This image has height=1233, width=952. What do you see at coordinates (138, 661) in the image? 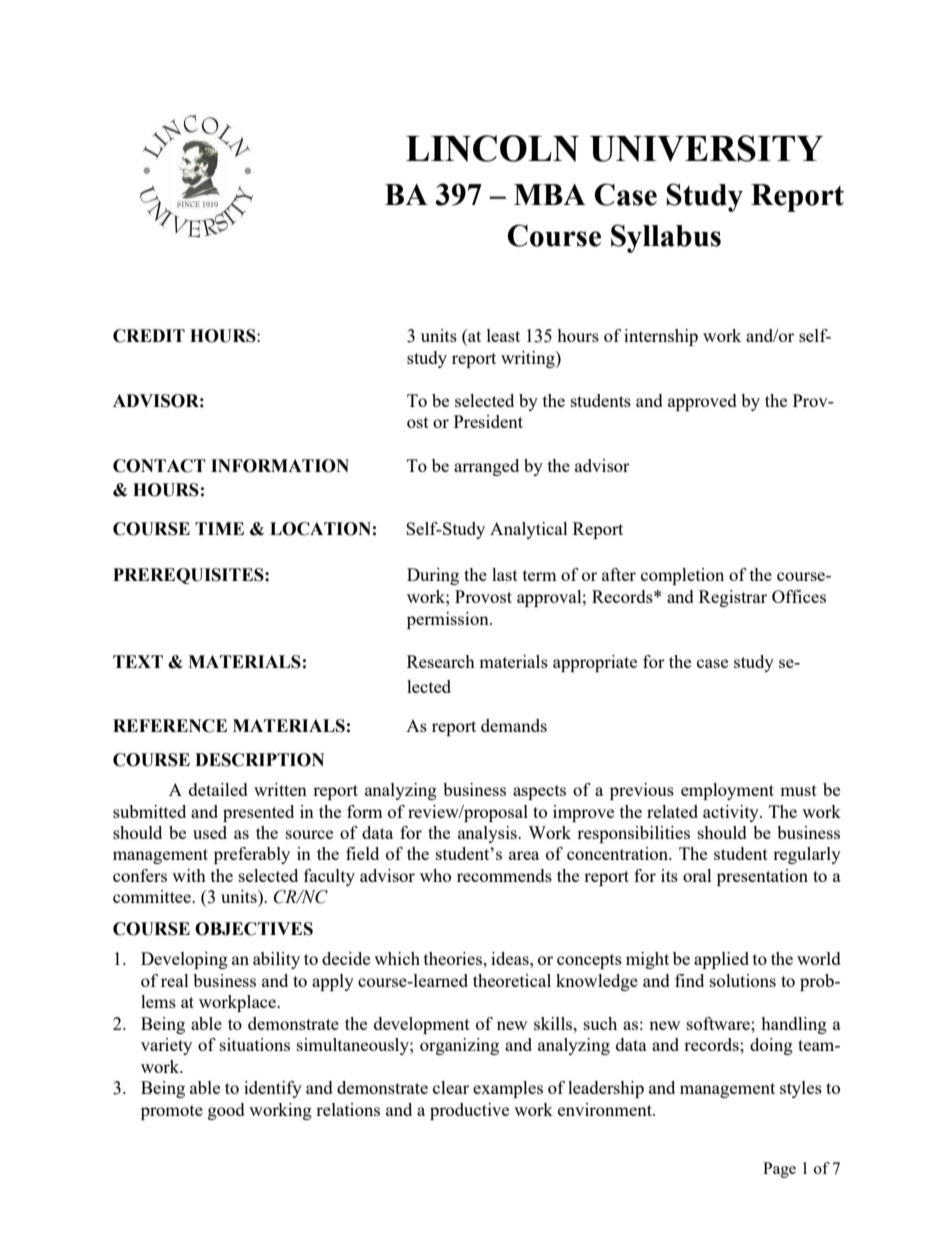
I see `TEXT` at bounding box center [138, 661].
